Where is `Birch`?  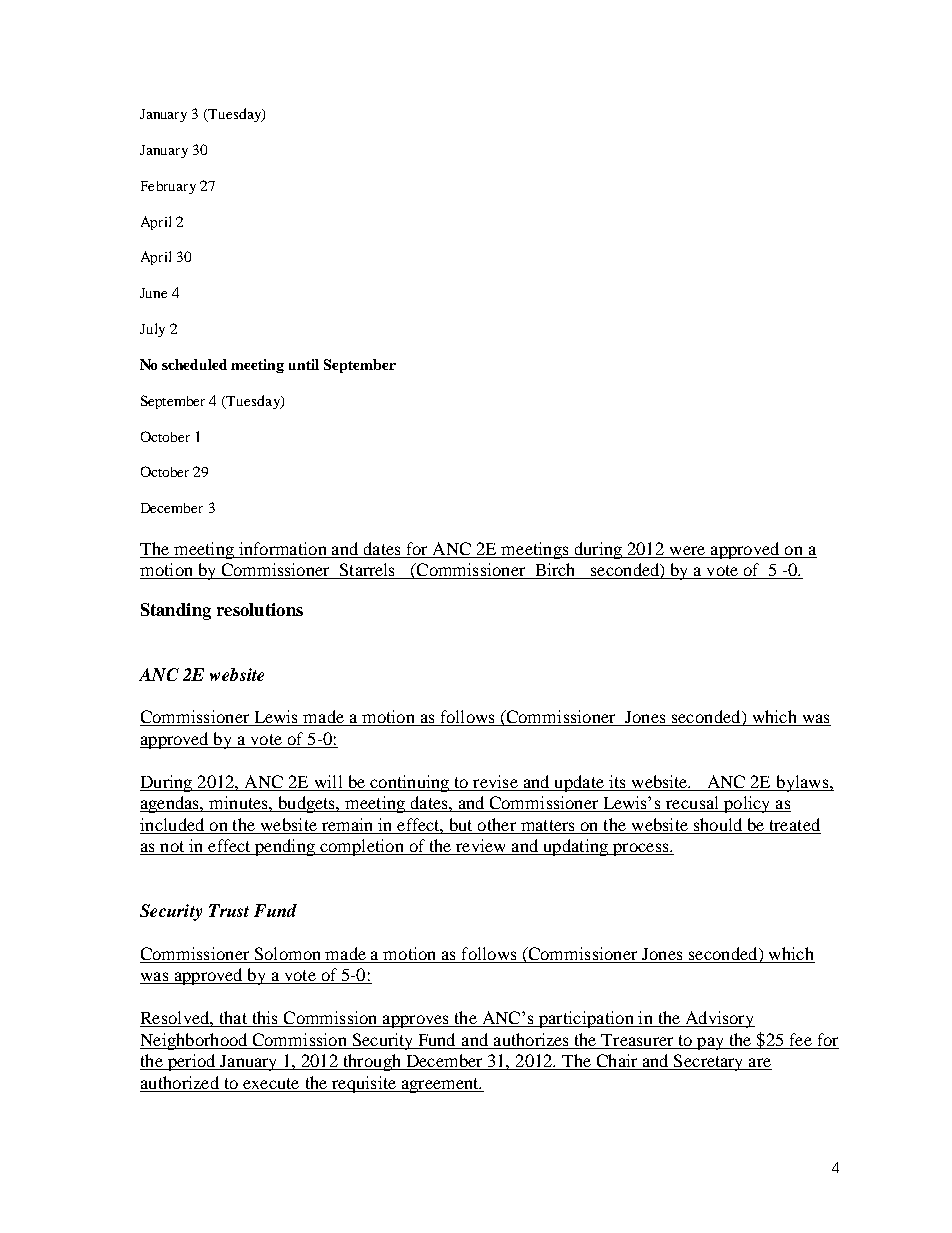
Birch is located at coordinates (555, 571).
